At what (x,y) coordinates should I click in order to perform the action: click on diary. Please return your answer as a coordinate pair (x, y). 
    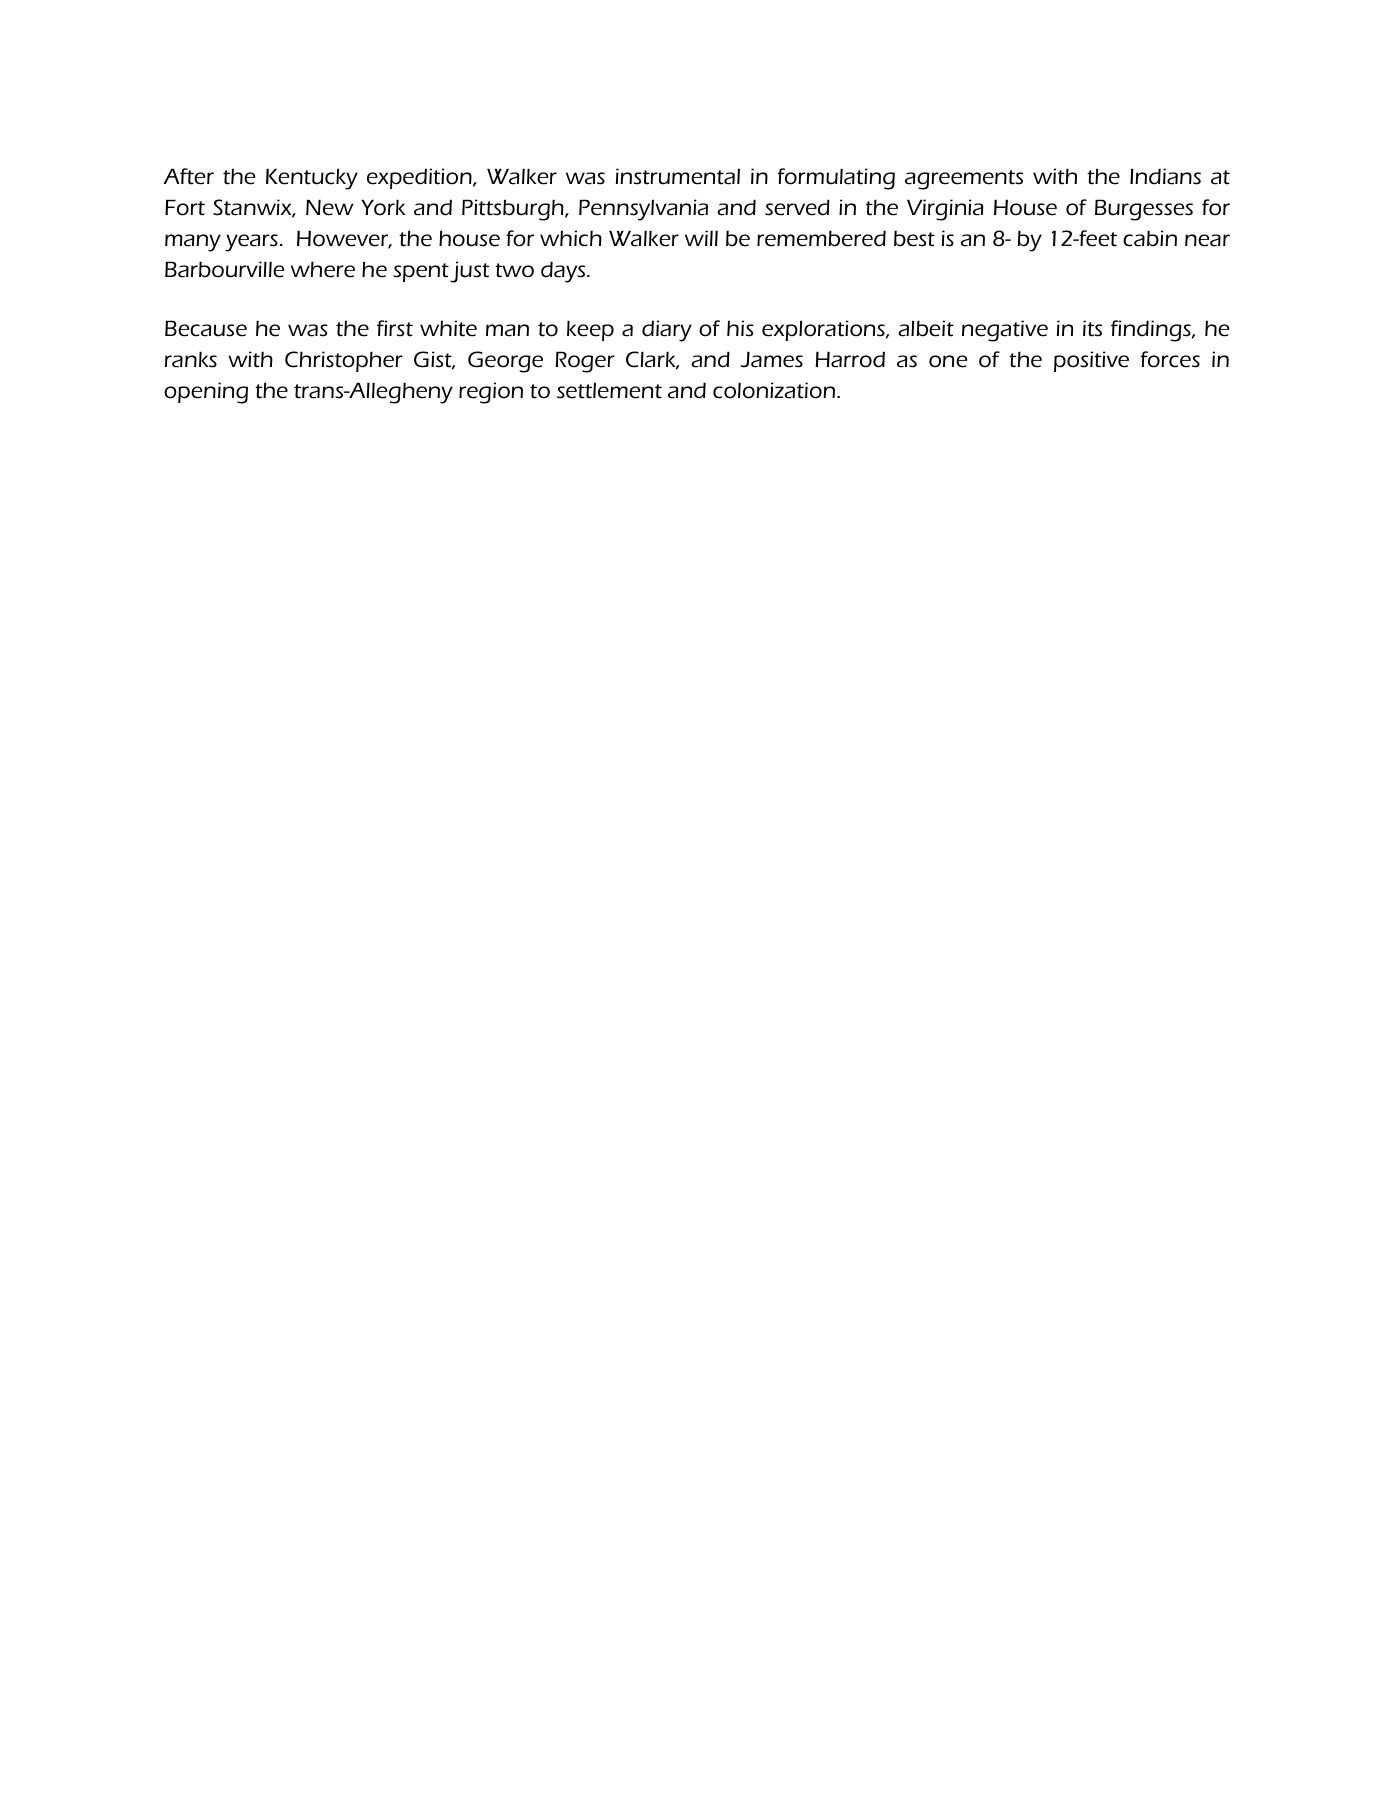
    Looking at the image, I should click on (667, 331).
